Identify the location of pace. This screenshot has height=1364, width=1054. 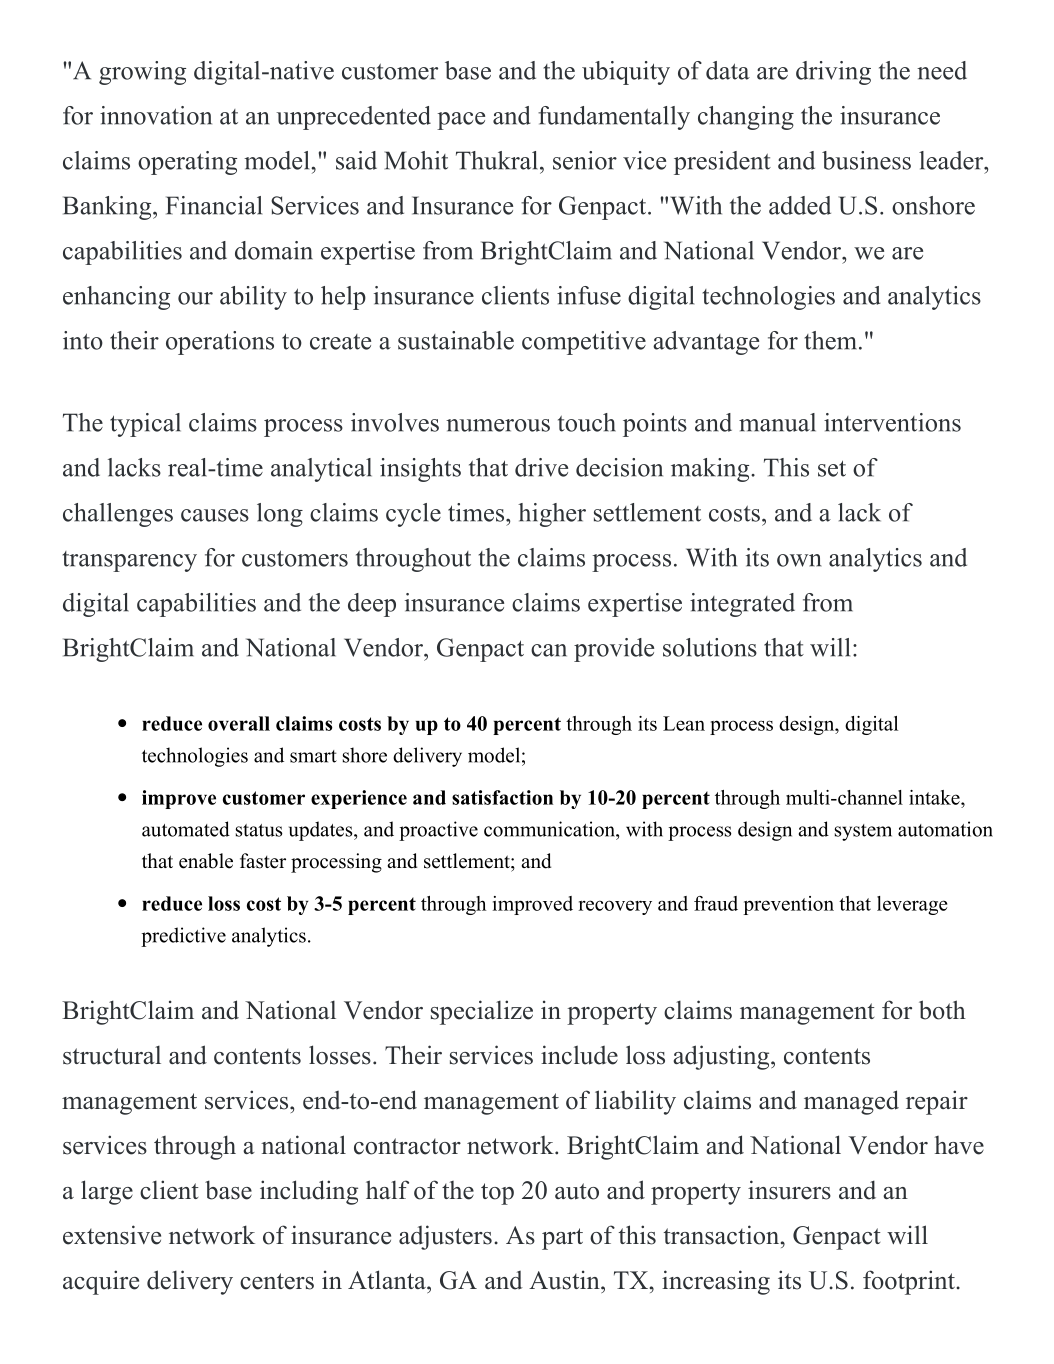
(461, 121).
